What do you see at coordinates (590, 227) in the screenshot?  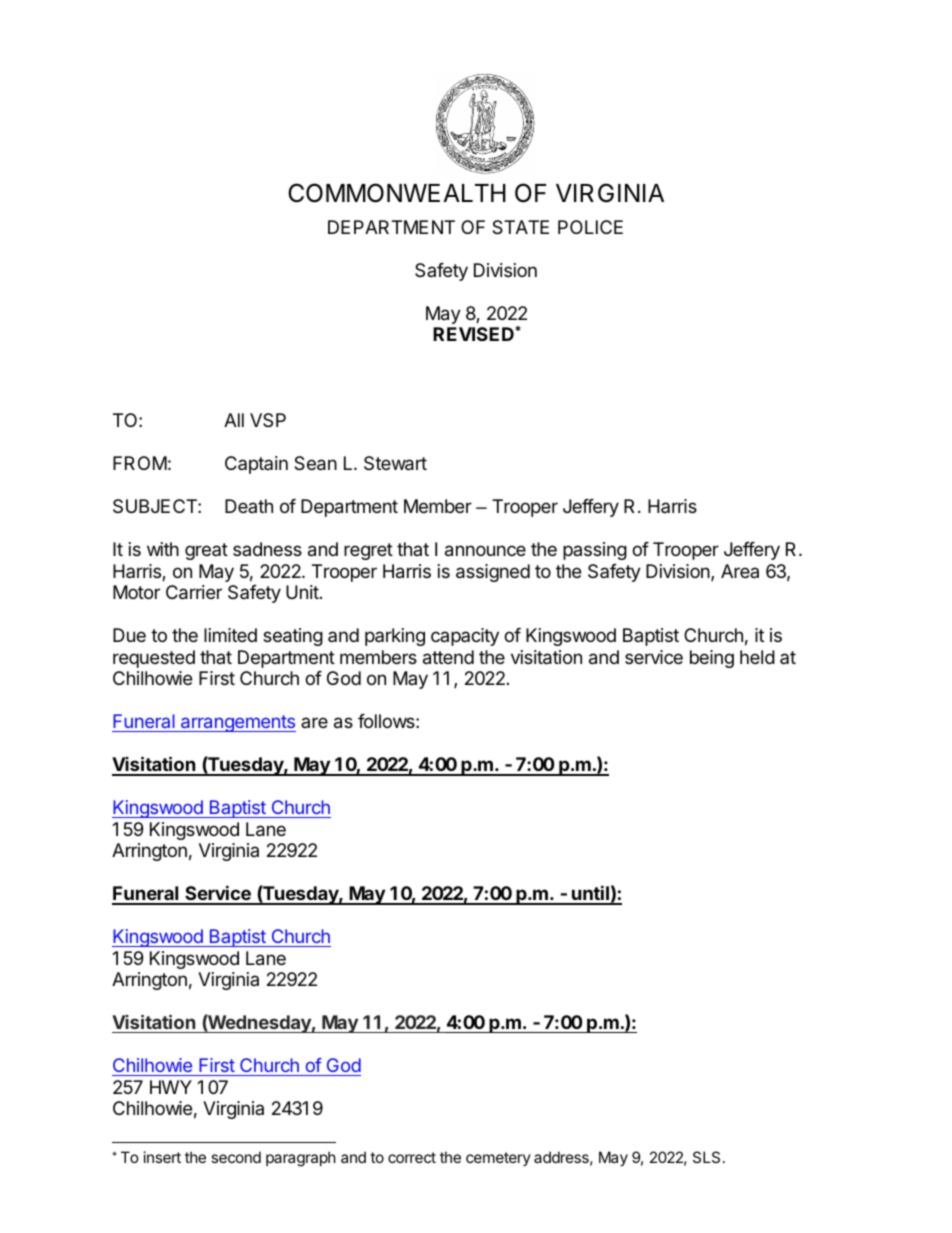 I see `POLICE` at bounding box center [590, 227].
